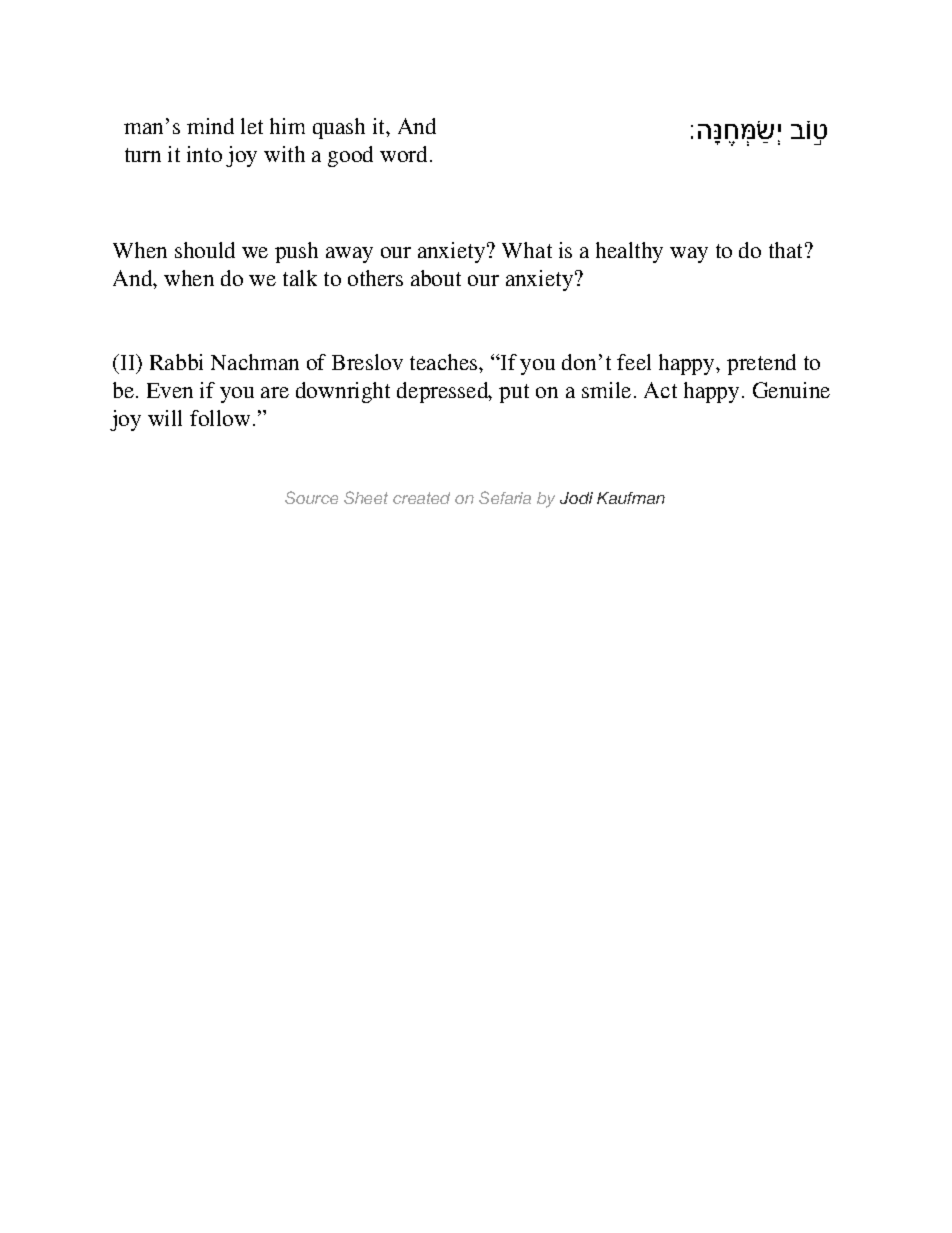  What do you see at coordinates (761, 364) in the page?
I see `pretend` at bounding box center [761, 364].
